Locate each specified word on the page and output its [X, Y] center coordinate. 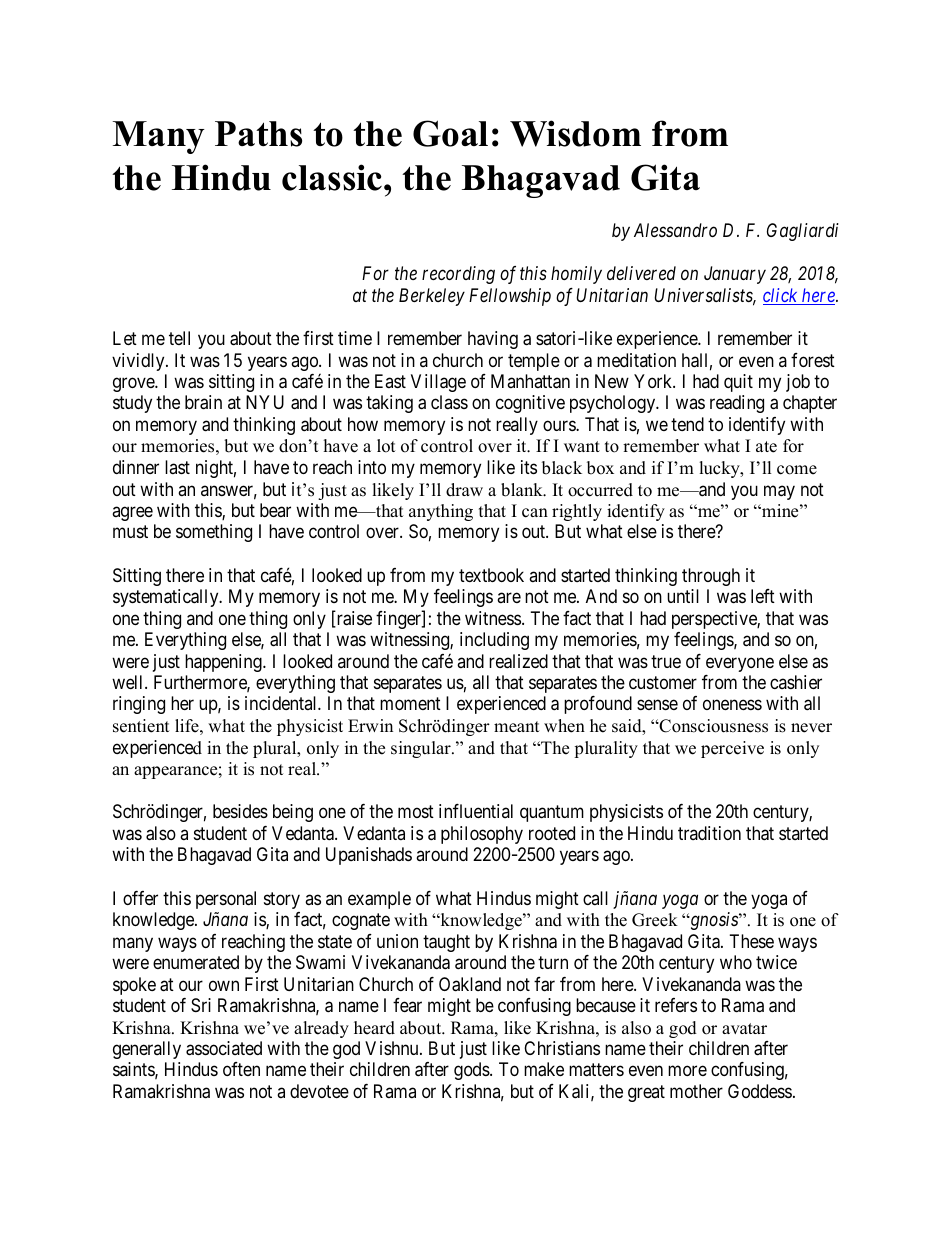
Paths [258, 134]
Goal [450, 133]
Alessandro [675, 230]
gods [472, 1071]
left [763, 596]
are [509, 598]
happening [224, 663]
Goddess [760, 1091]
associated [224, 1048]
